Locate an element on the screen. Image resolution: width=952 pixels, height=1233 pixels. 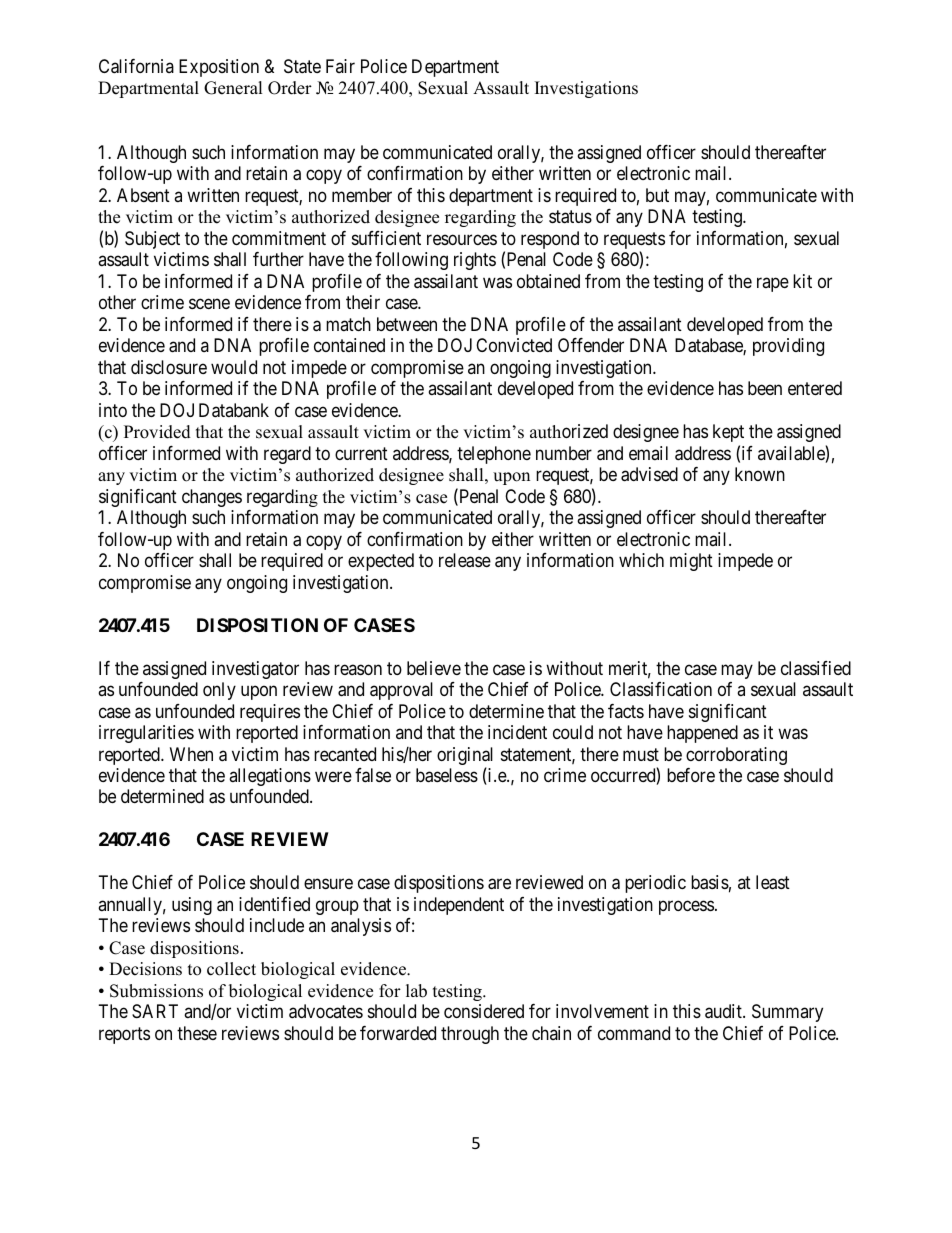
General is located at coordinates (233, 88).
